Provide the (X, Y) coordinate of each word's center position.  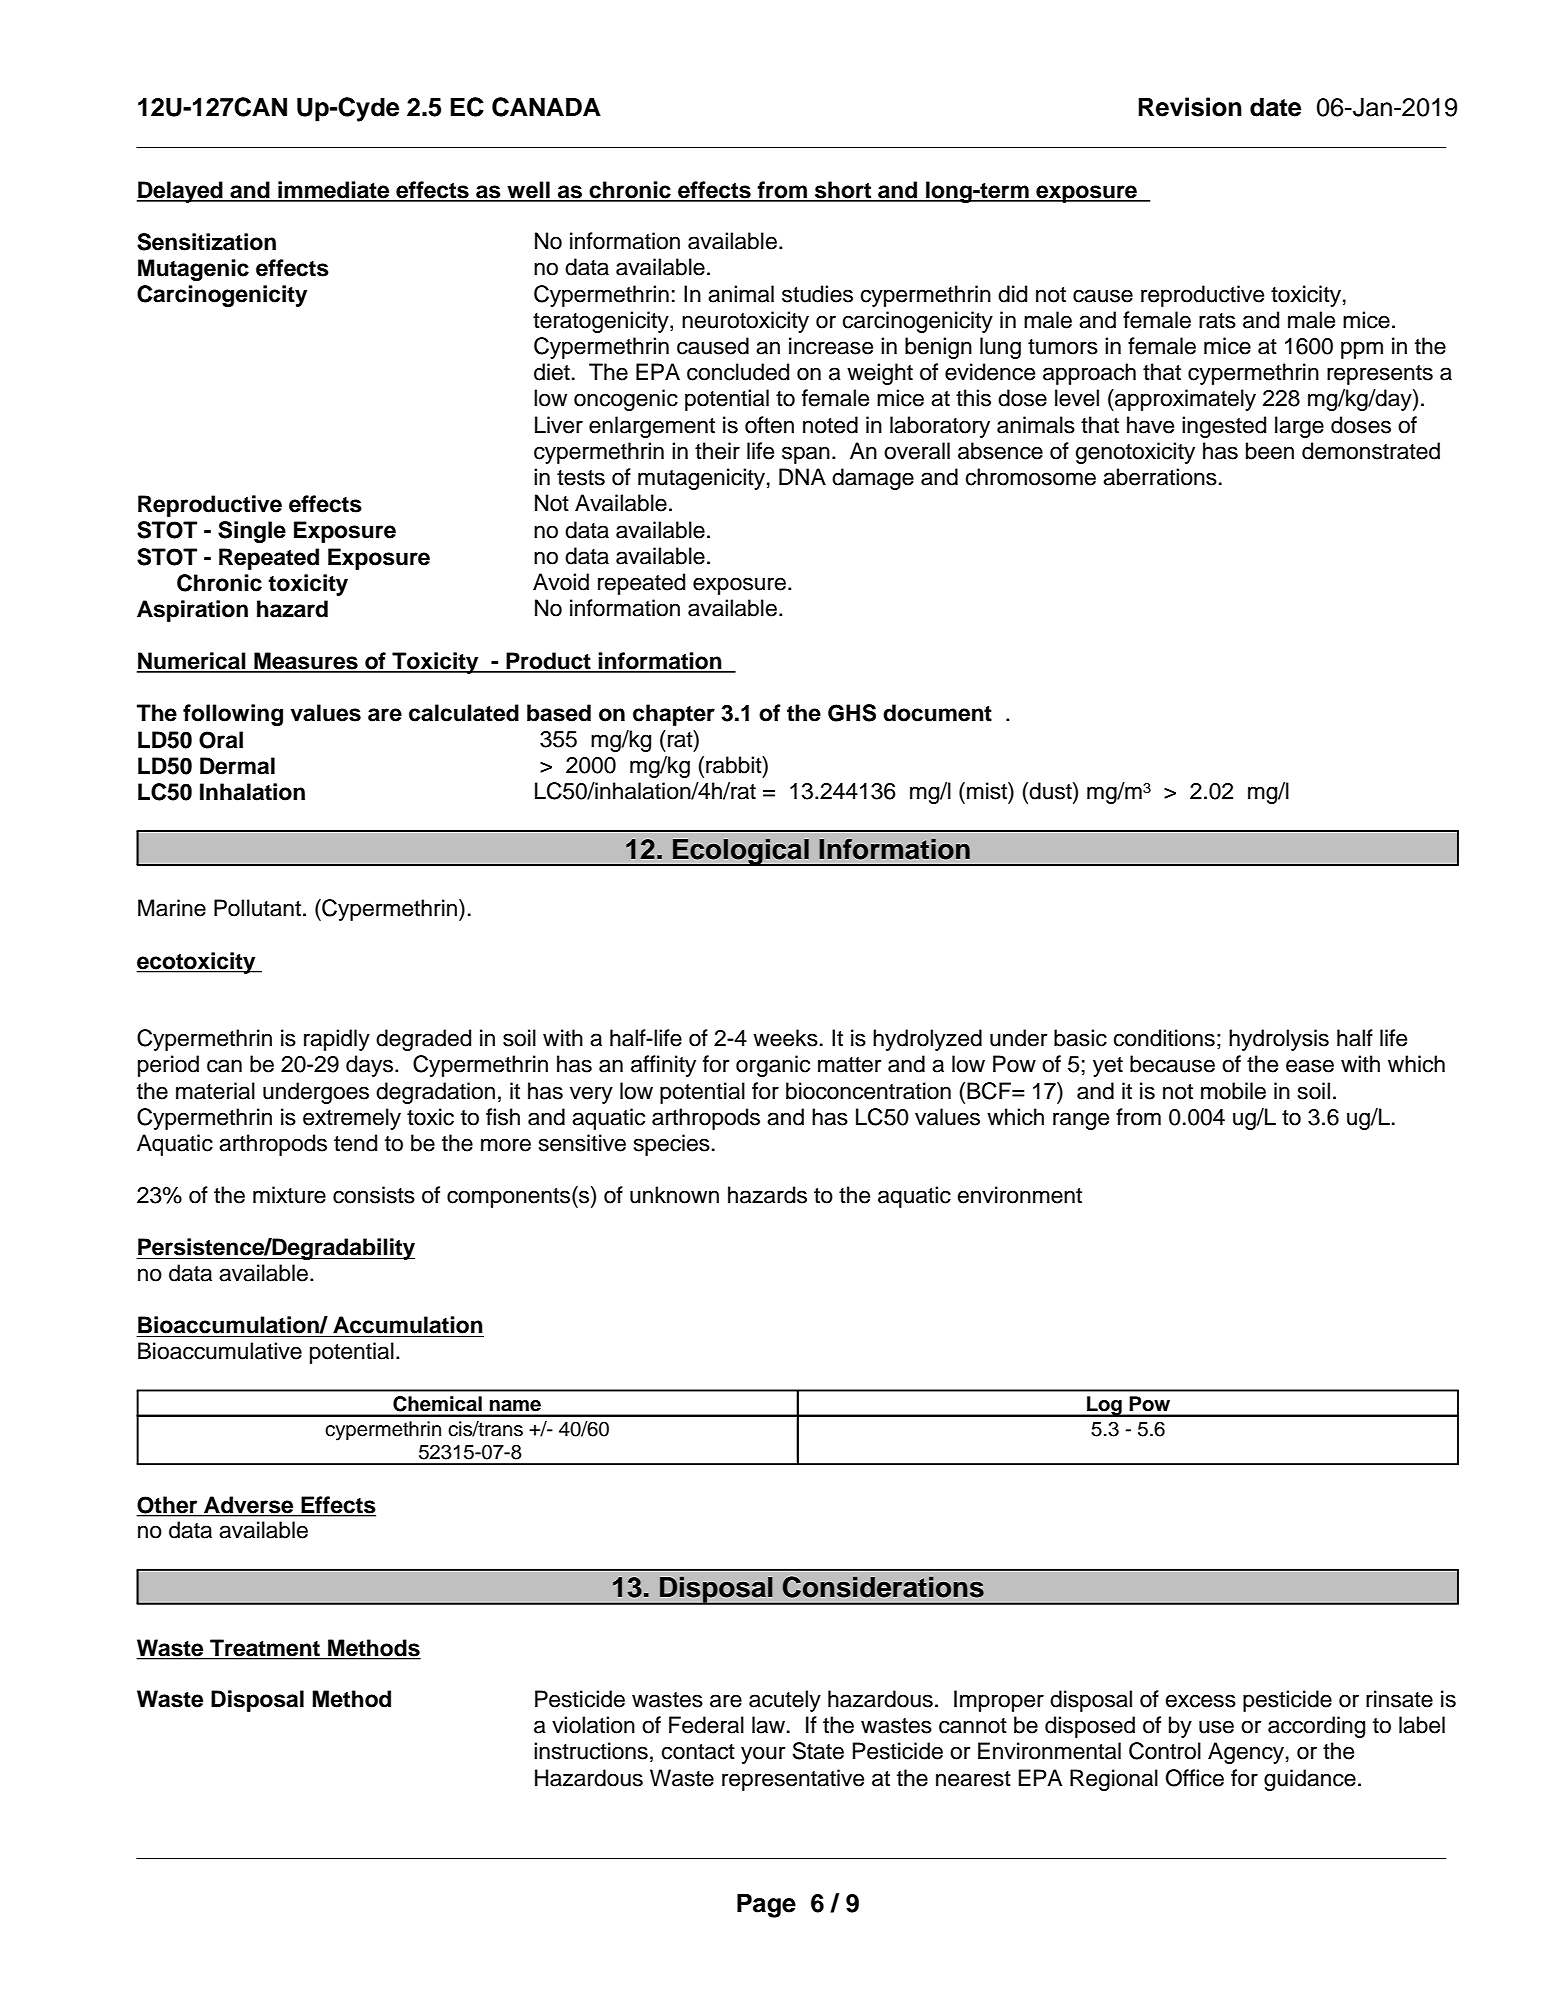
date (1275, 107)
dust (1051, 791)
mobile (1233, 1091)
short (843, 191)
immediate (334, 191)
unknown (674, 1195)
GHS (852, 713)
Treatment (265, 1647)
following (233, 715)
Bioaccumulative (220, 1351)
